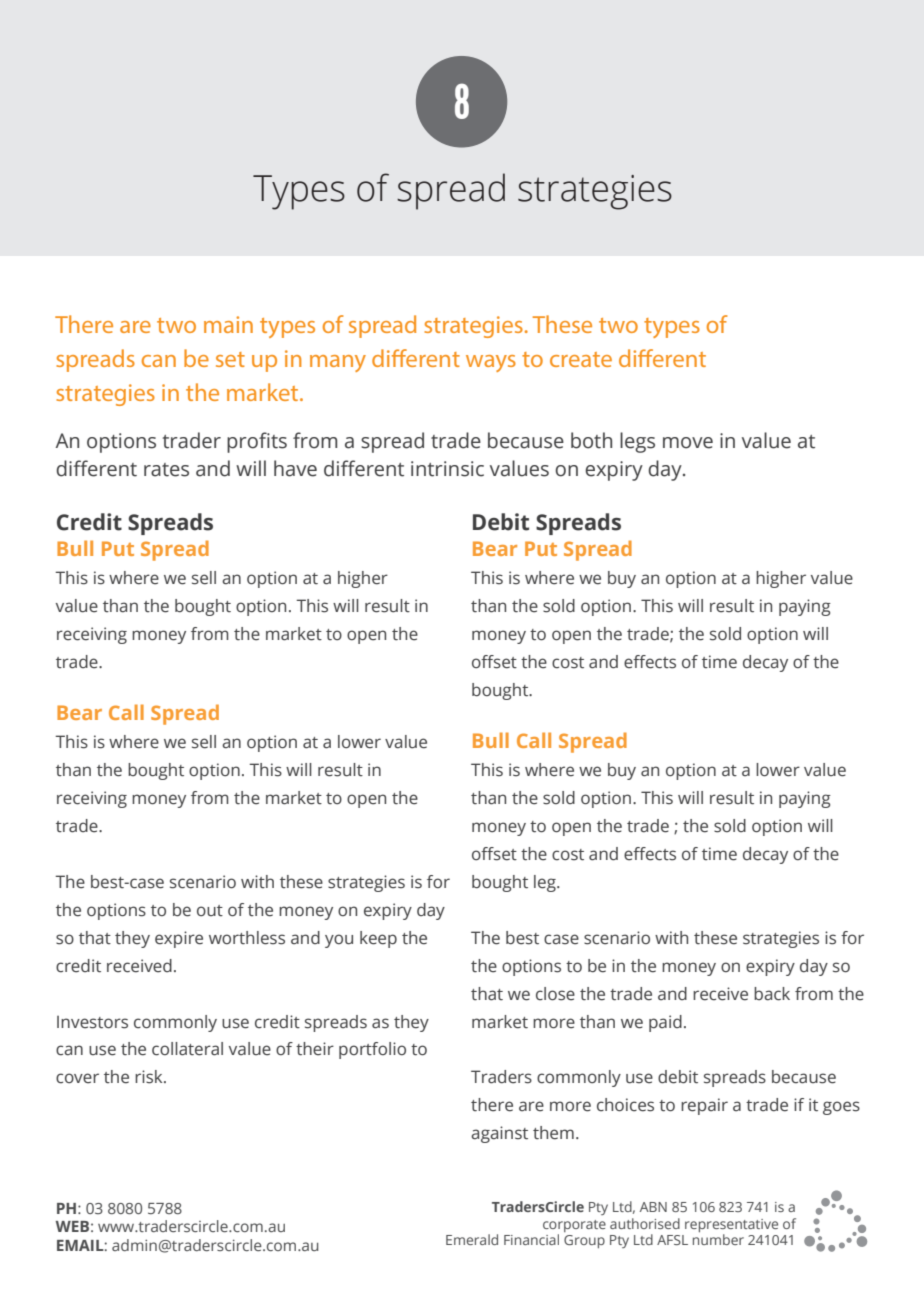 This screenshot has width=924, height=1308. I want to click on main, so click(228, 324).
